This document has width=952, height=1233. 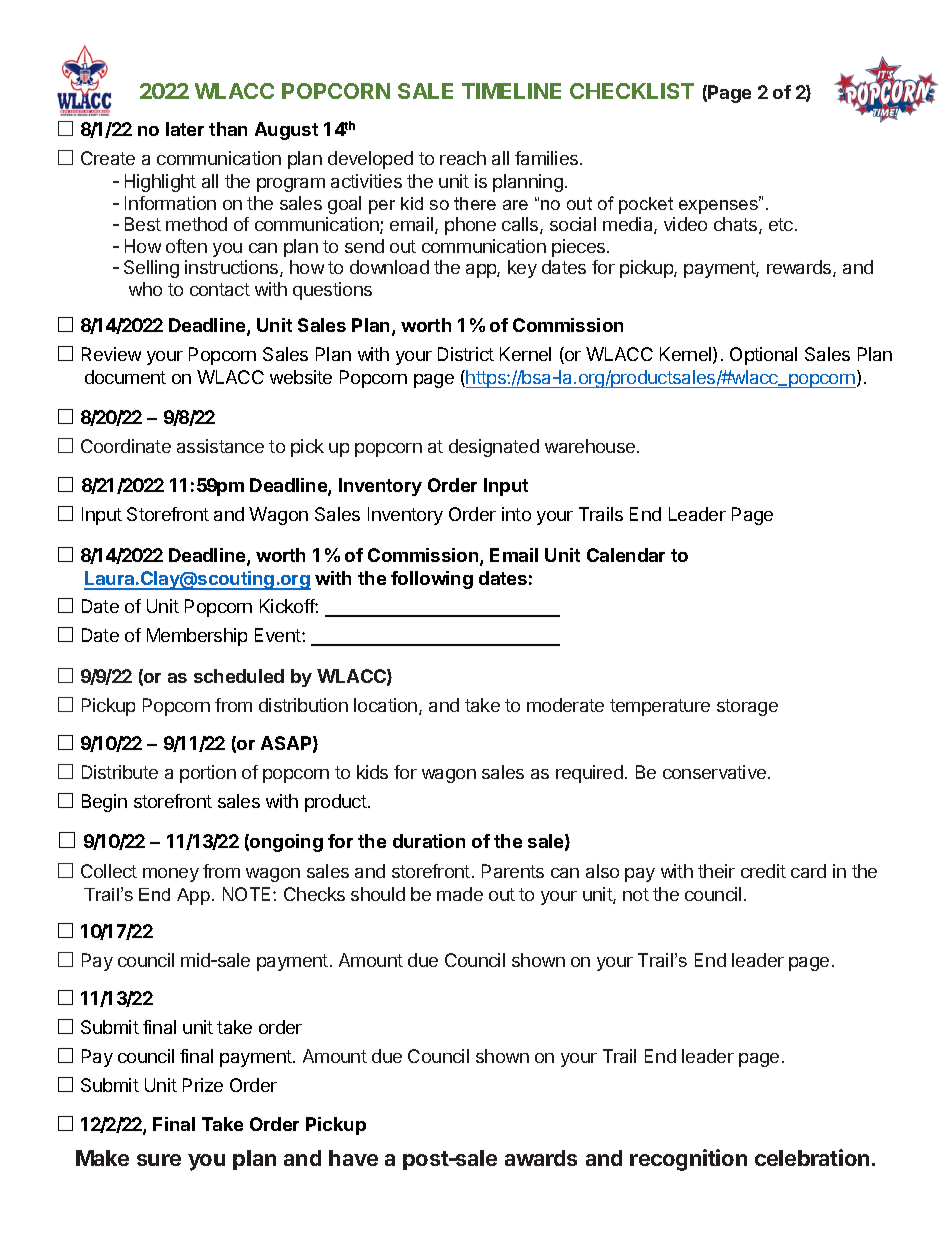 I want to click on recognition, so click(x=688, y=1160).
